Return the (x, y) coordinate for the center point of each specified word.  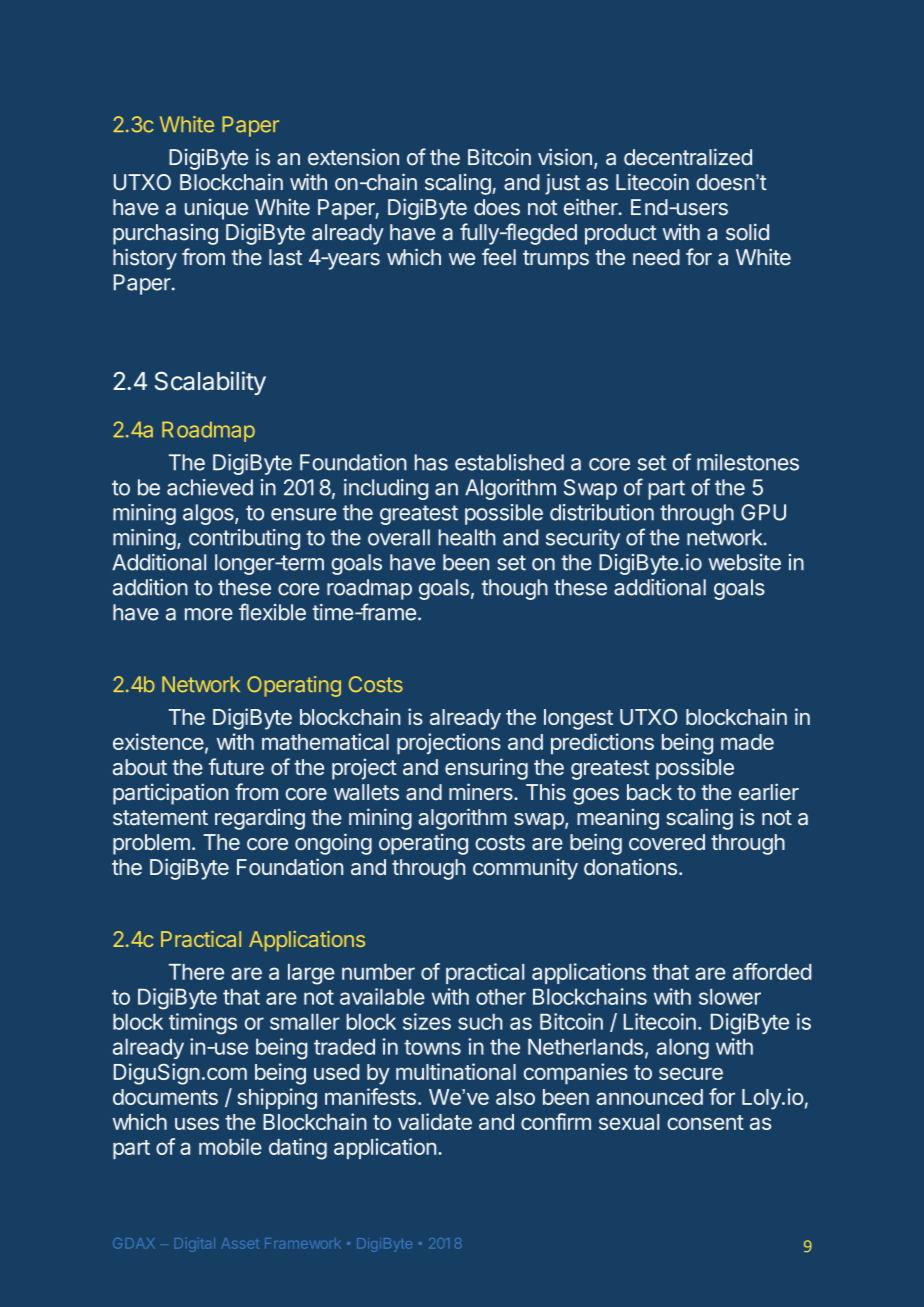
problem (151, 844)
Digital (195, 1245)
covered (667, 842)
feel (499, 257)
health (467, 537)
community (525, 869)
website (745, 562)
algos (209, 514)
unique (216, 209)
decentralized (688, 157)
